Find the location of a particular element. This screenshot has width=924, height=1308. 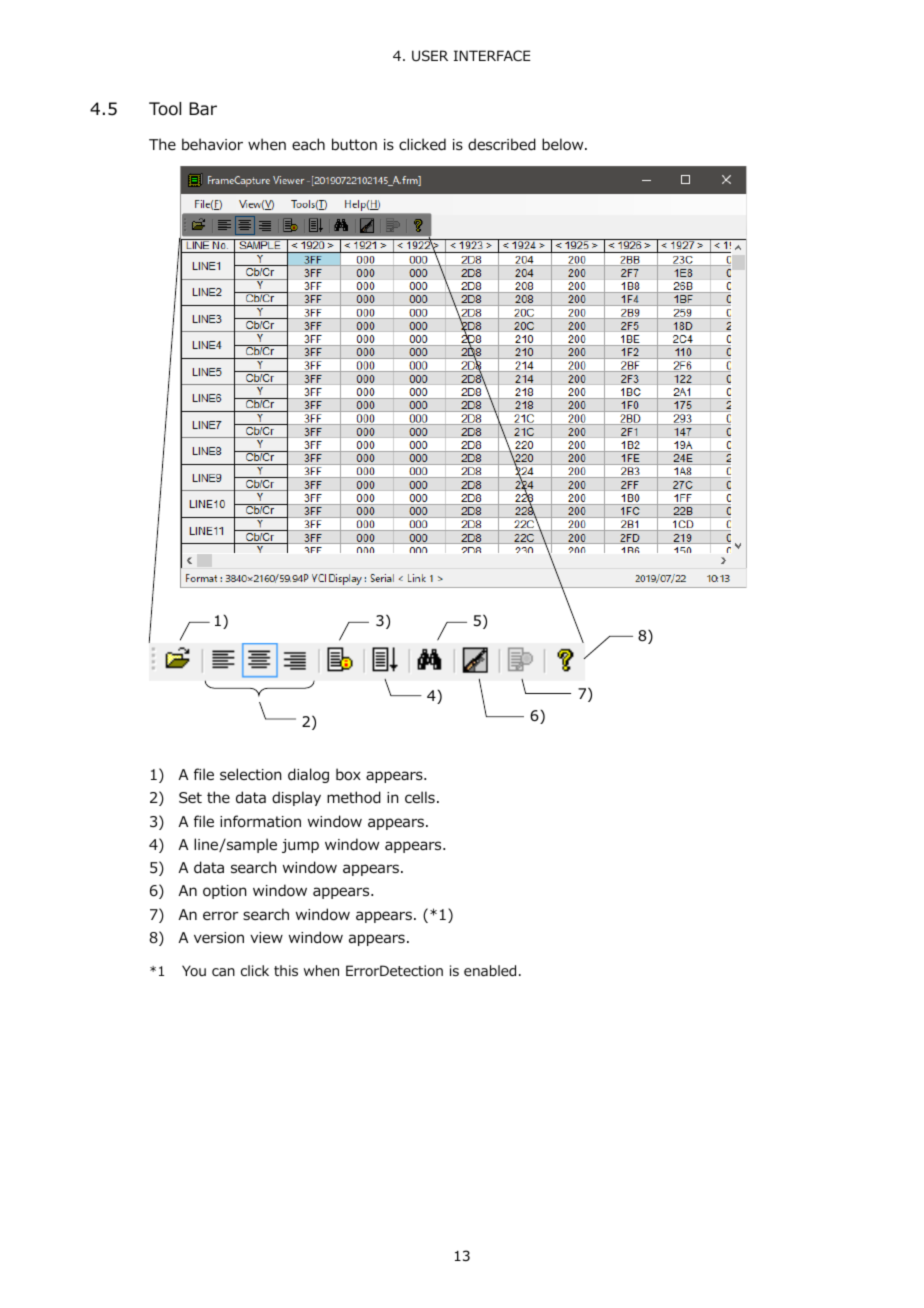

enabled is located at coordinates (490, 970).
